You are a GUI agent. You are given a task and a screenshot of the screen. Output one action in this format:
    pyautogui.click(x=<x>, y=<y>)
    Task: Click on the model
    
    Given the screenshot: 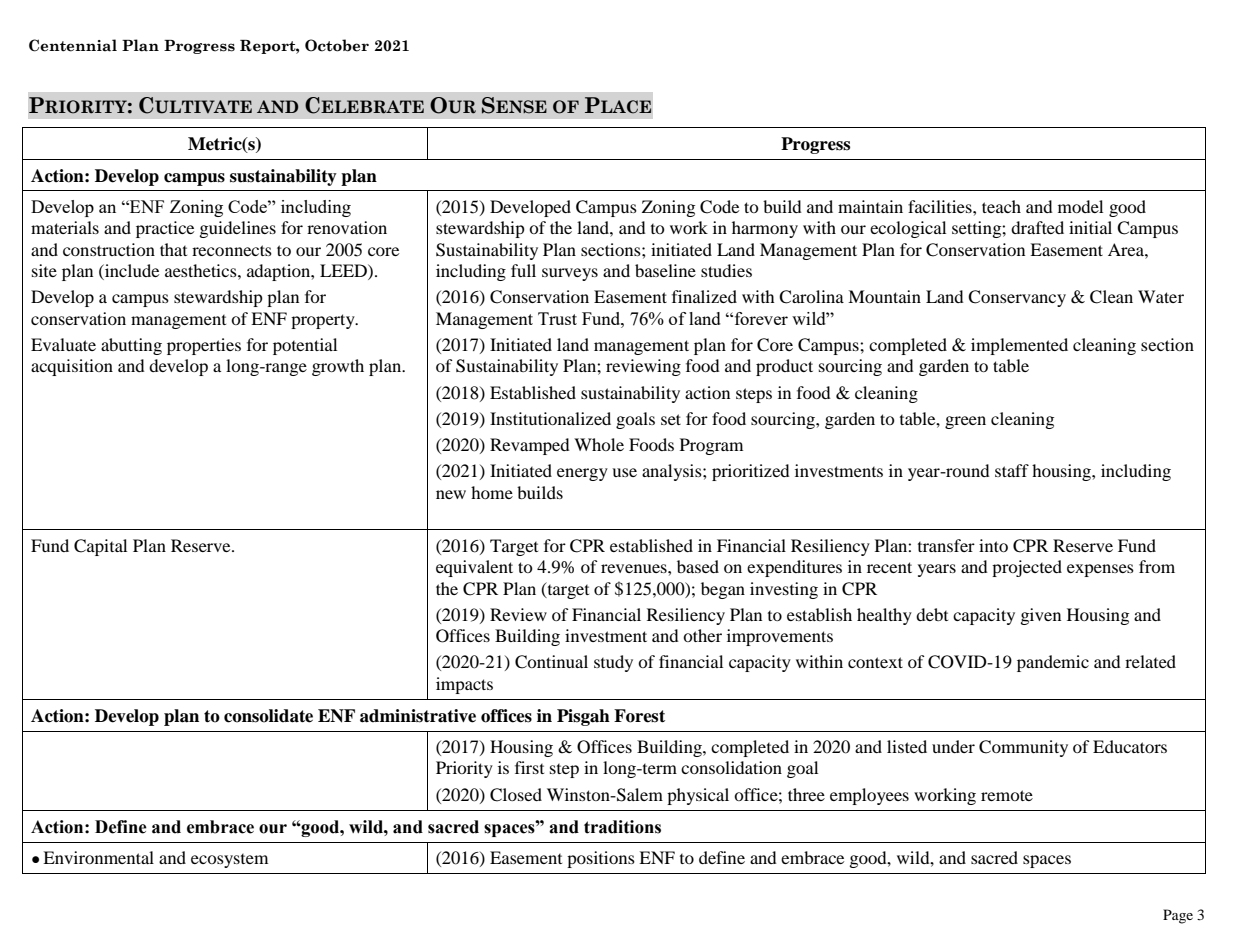 What is the action you would take?
    pyautogui.click(x=1080, y=206)
